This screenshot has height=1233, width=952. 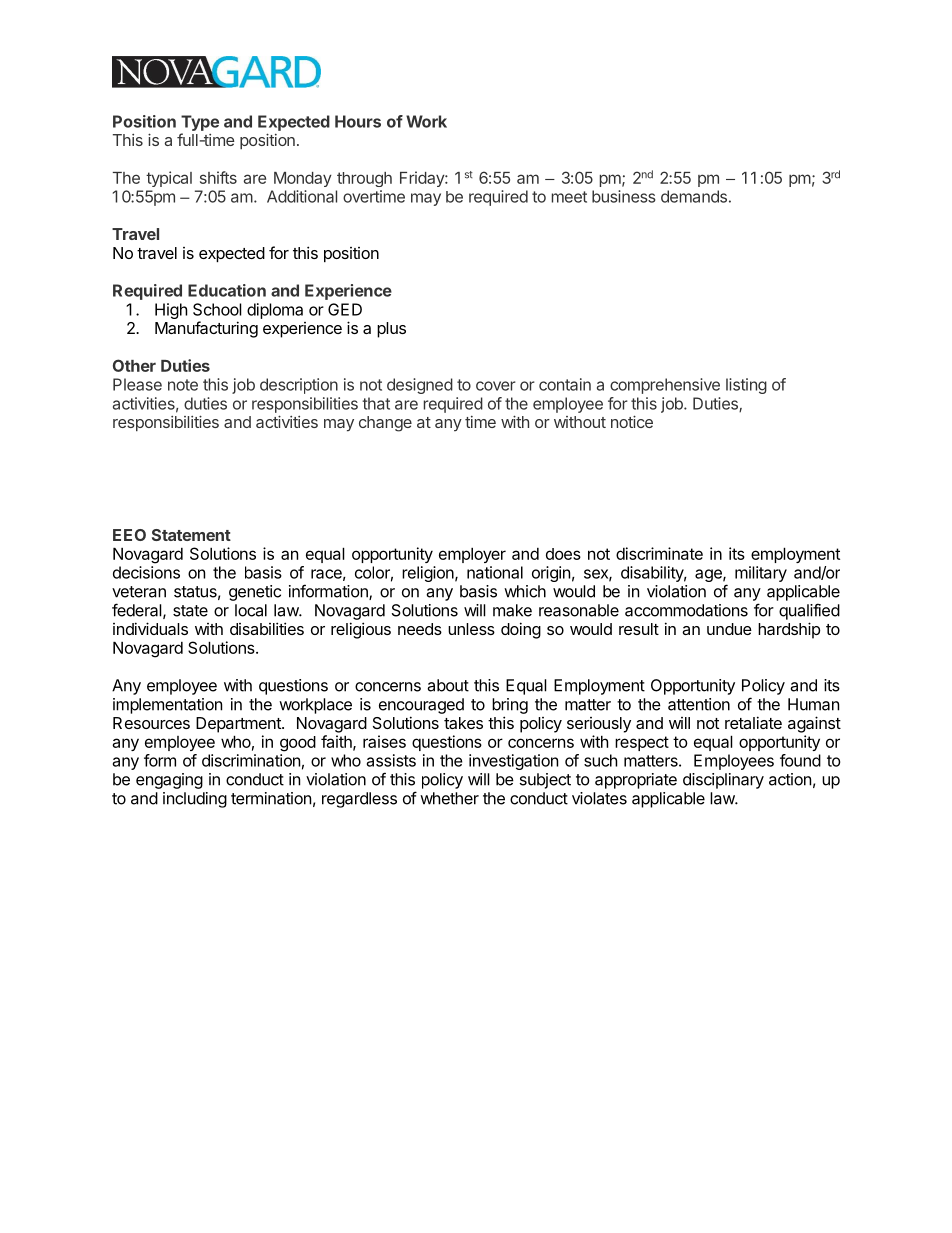 I want to click on Type, so click(x=200, y=123).
